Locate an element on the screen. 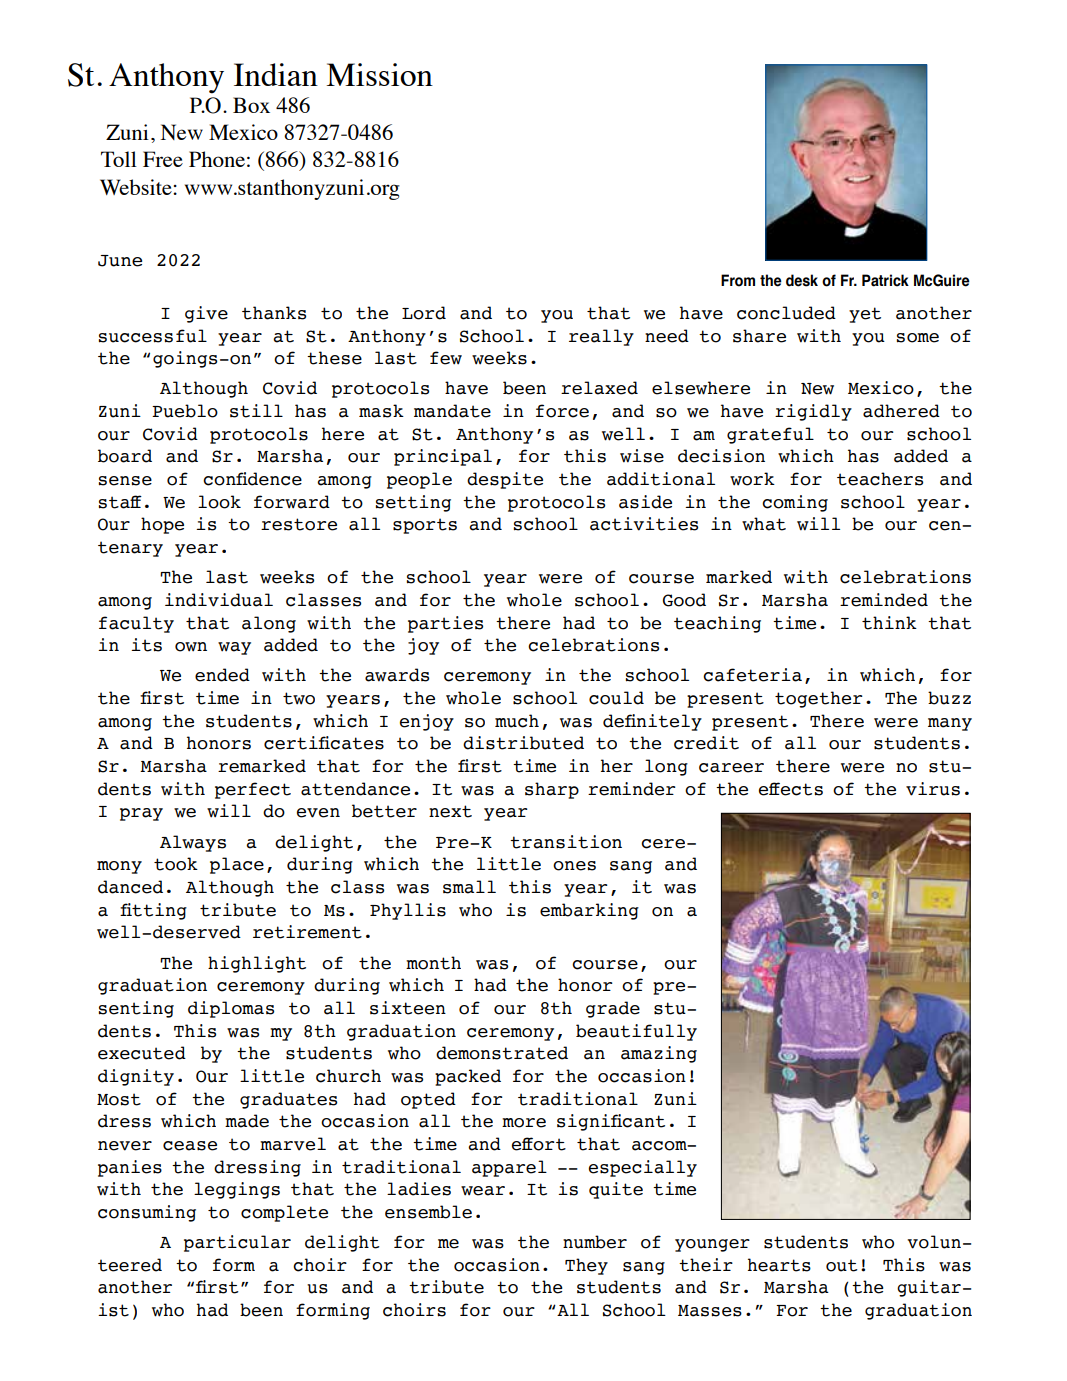 The height and width of the screenshot is (1381, 1067). Box is located at coordinates (251, 105).
